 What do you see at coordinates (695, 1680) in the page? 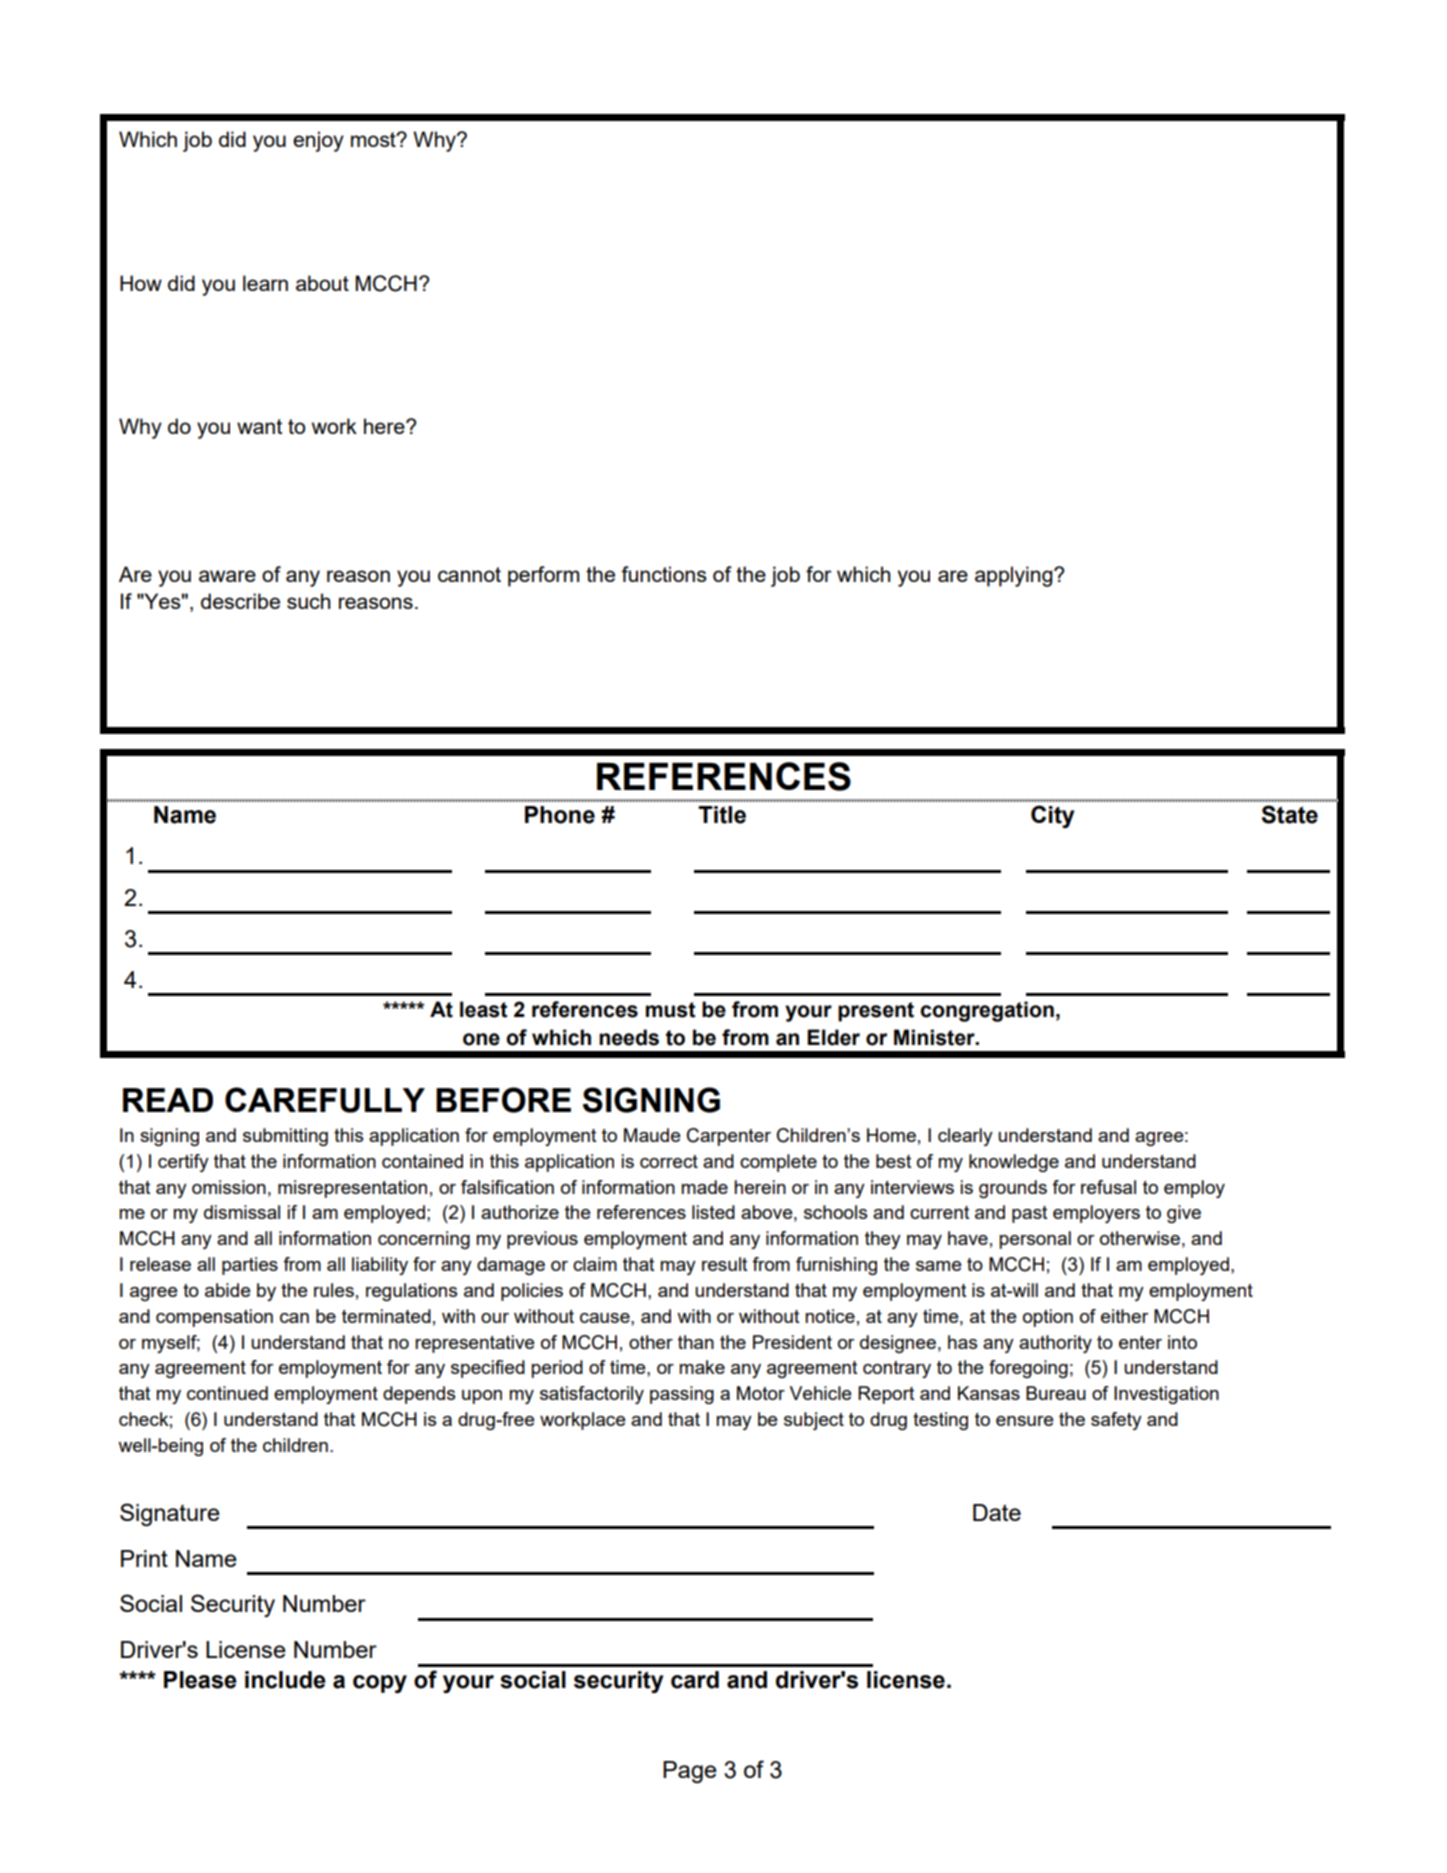
I see `card` at bounding box center [695, 1680].
